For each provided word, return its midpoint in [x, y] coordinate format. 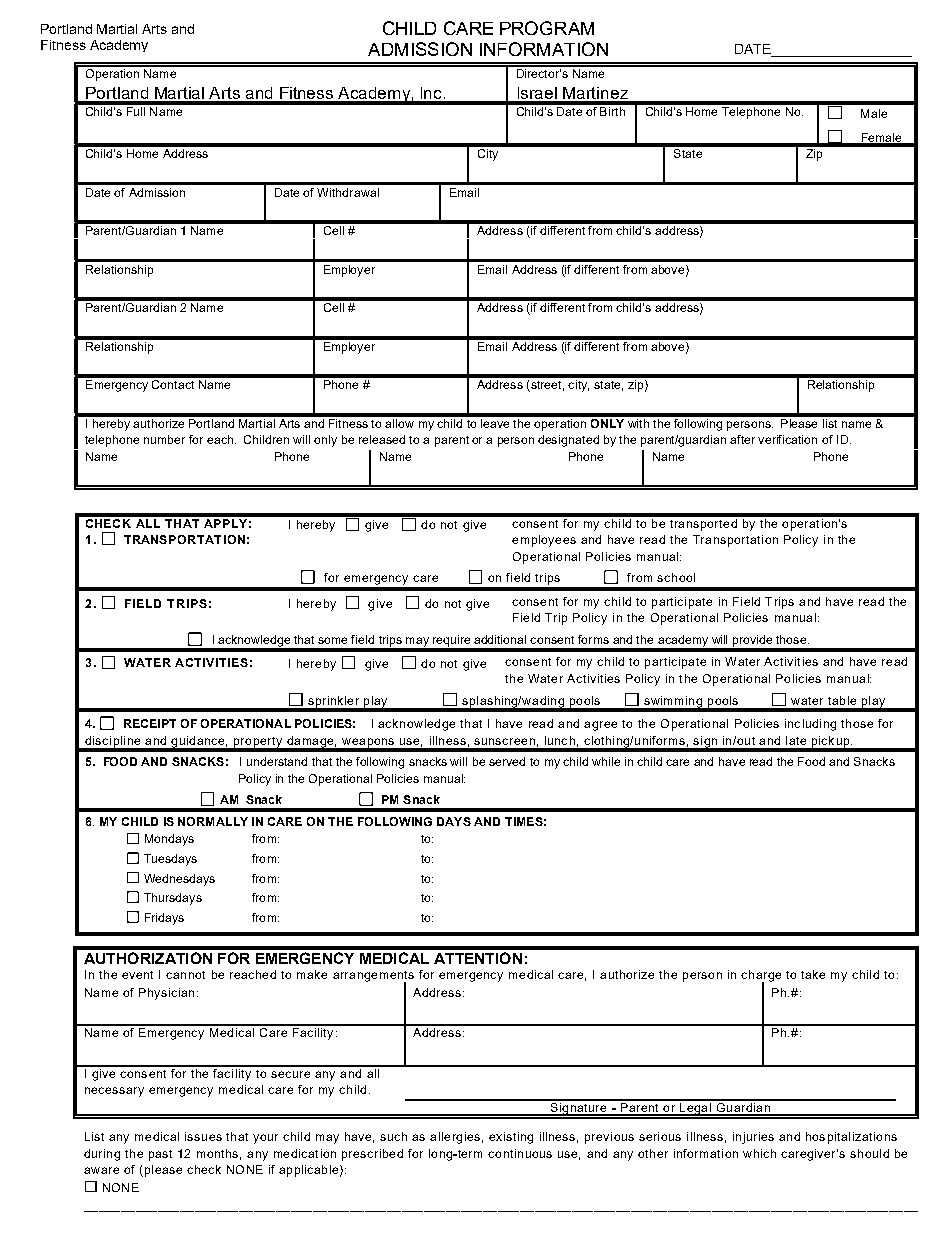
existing [511, 1138]
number [164, 439]
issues [203, 1136]
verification [787, 439]
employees [544, 541]
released [382, 439]
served [507, 761]
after [742, 439]
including [810, 725]
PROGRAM [547, 28]
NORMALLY [213, 821]
